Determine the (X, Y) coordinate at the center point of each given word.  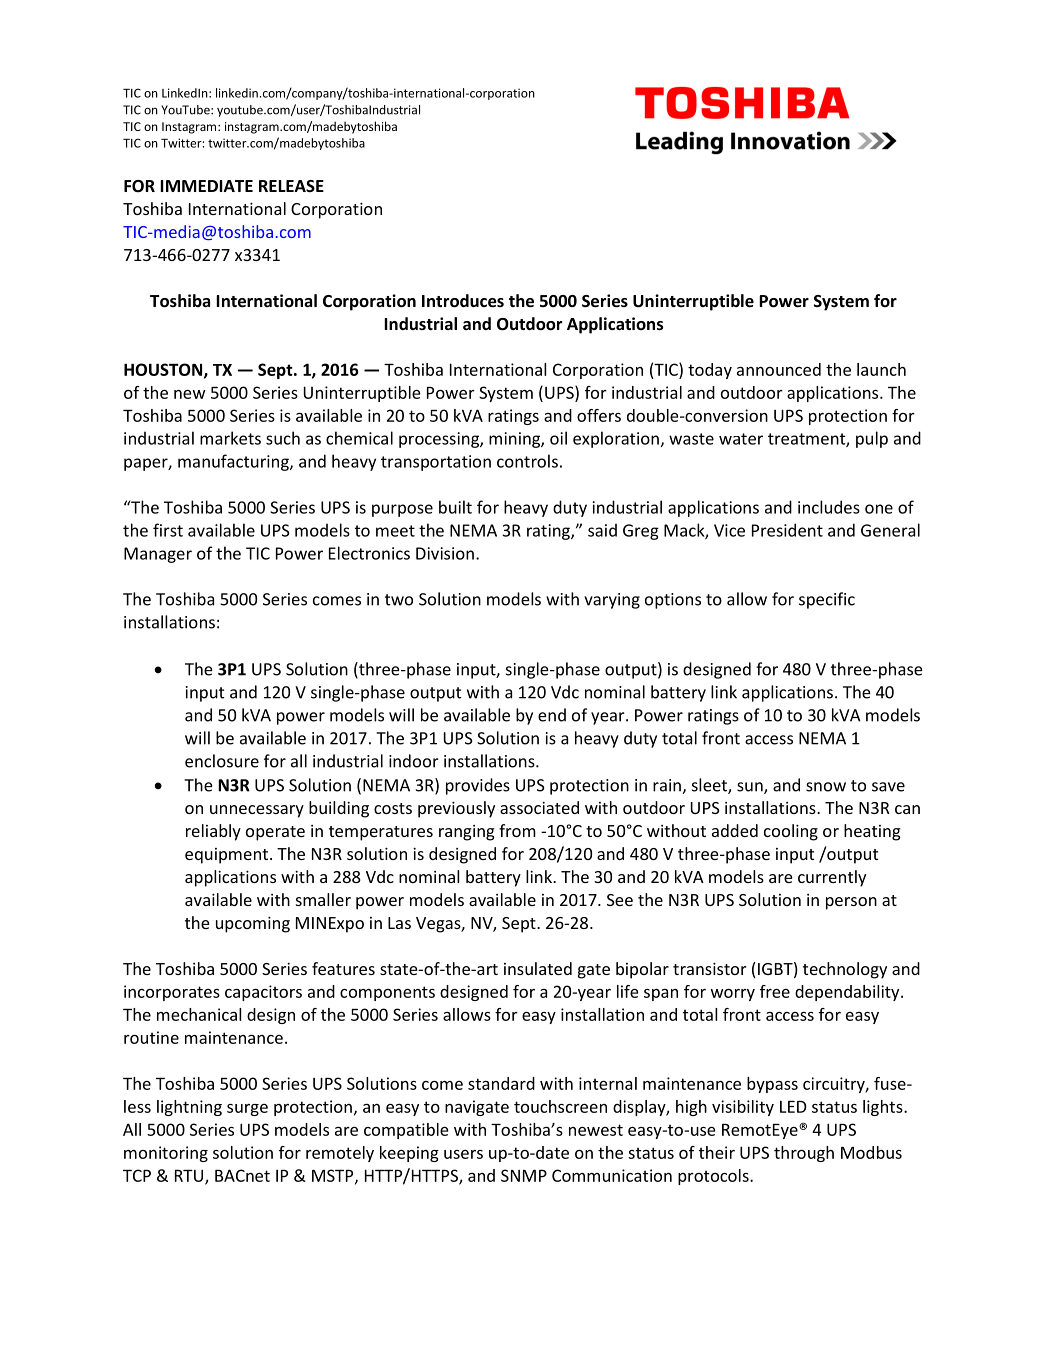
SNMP (524, 1175)
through (804, 1154)
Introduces (463, 301)
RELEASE (291, 186)
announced (779, 369)
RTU (190, 1176)
